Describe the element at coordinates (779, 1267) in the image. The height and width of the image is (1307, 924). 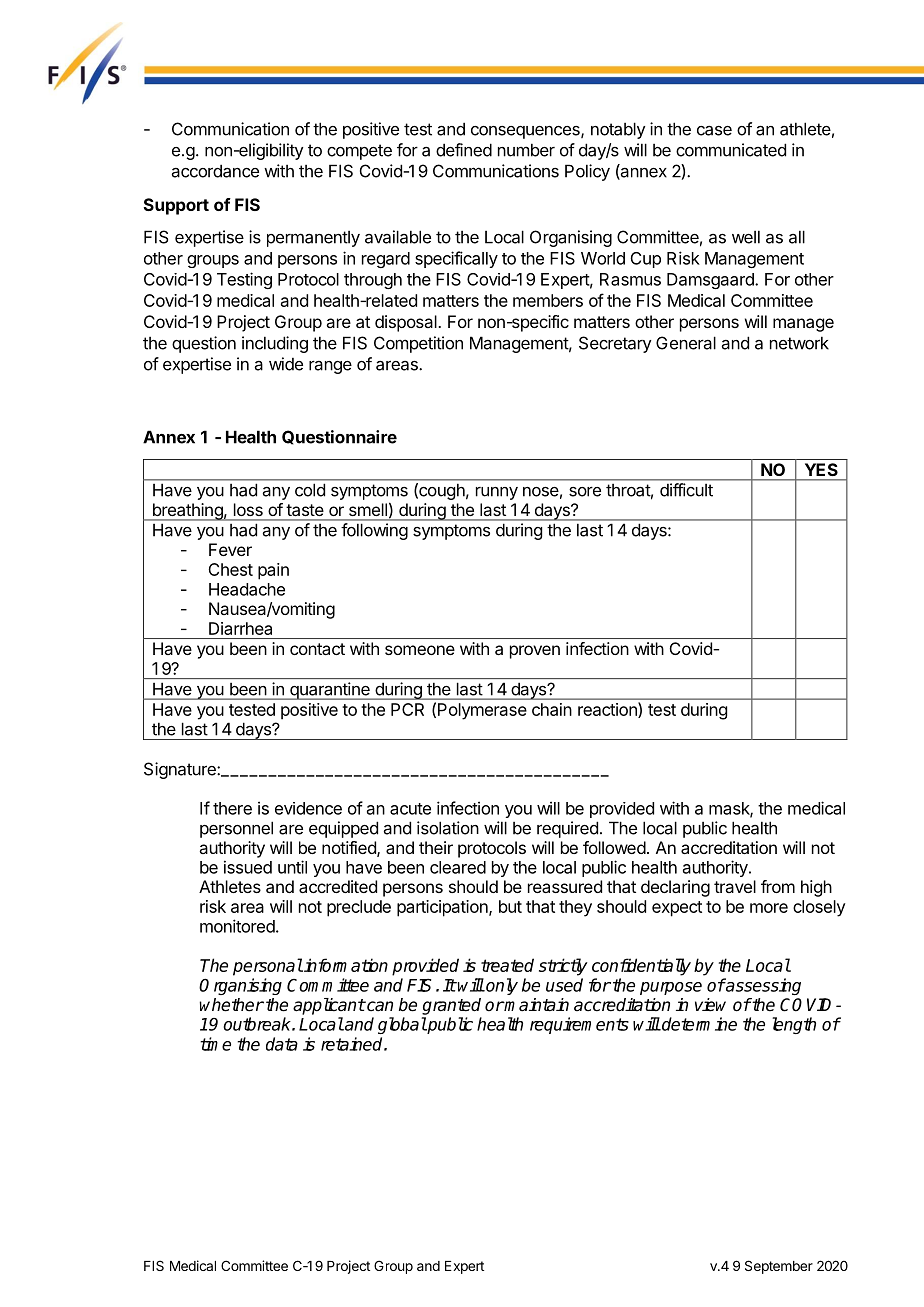
I see `September` at that location.
